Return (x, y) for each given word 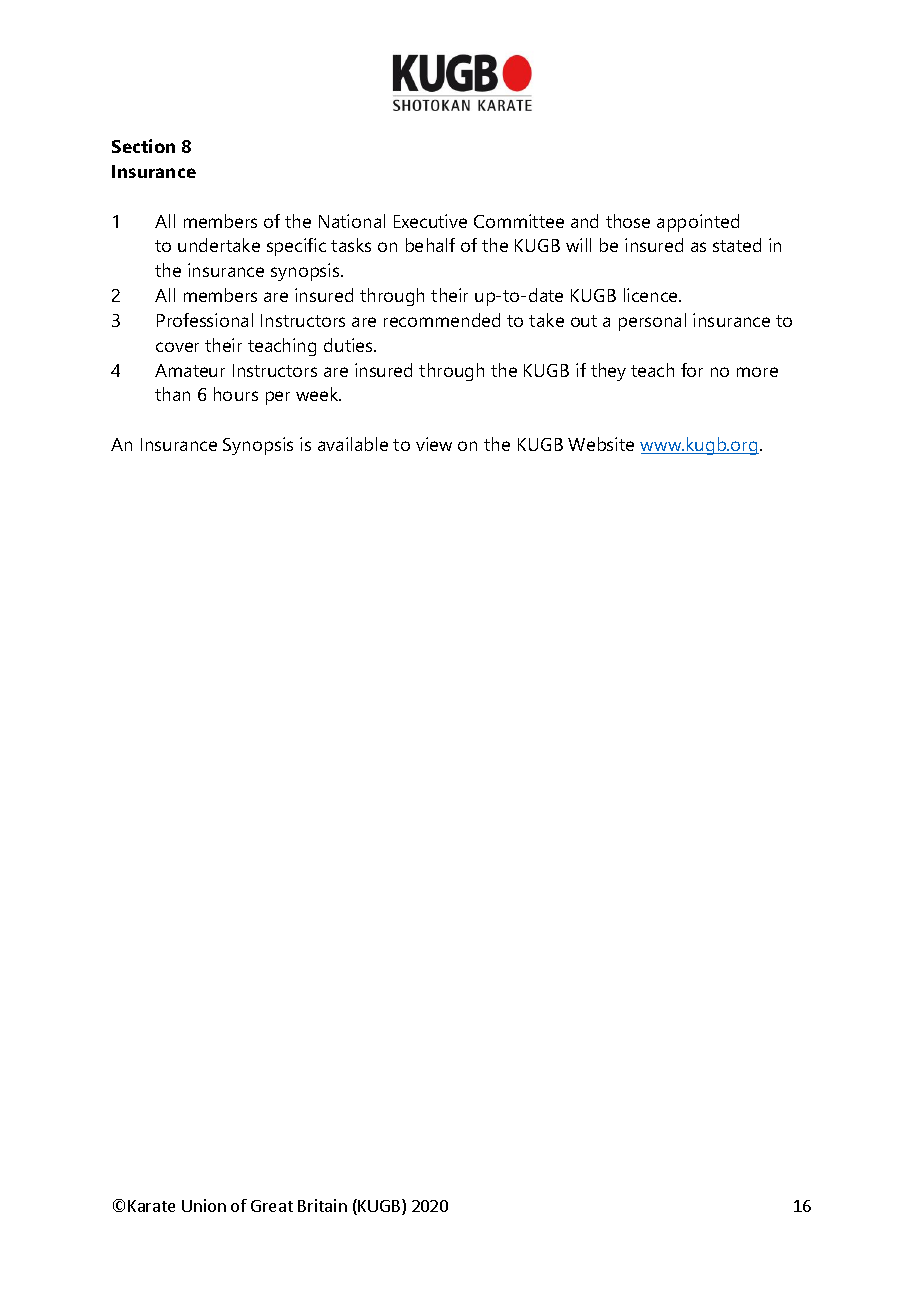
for (692, 370)
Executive (430, 221)
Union (204, 1205)
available (353, 444)
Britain (322, 1205)
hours (236, 394)
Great (272, 1206)
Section (143, 146)
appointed (698, 223)
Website (601, 444)
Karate (151, 1206)
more (757, 372)
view (434, 444)
